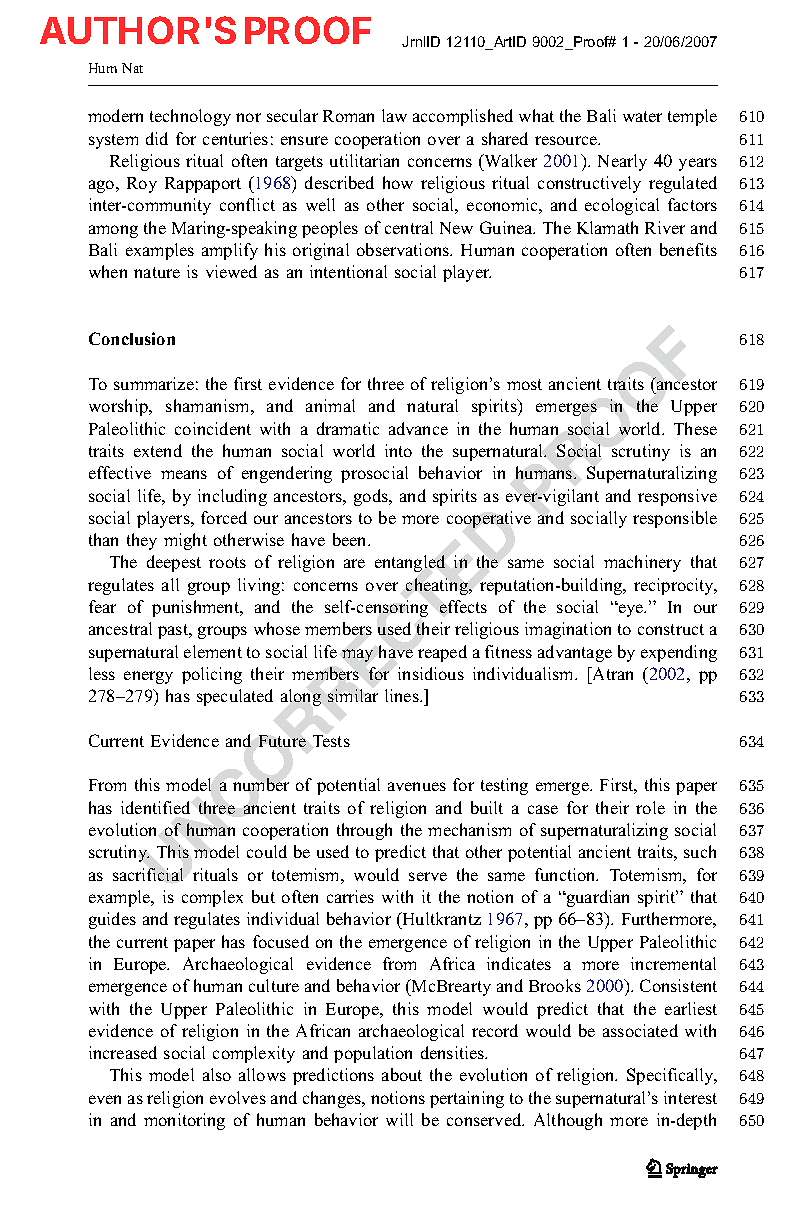 The width and height of the image is (806, 1209). Describe the element at coordinates (155, 807) in the image. I see `identified` at that location.
